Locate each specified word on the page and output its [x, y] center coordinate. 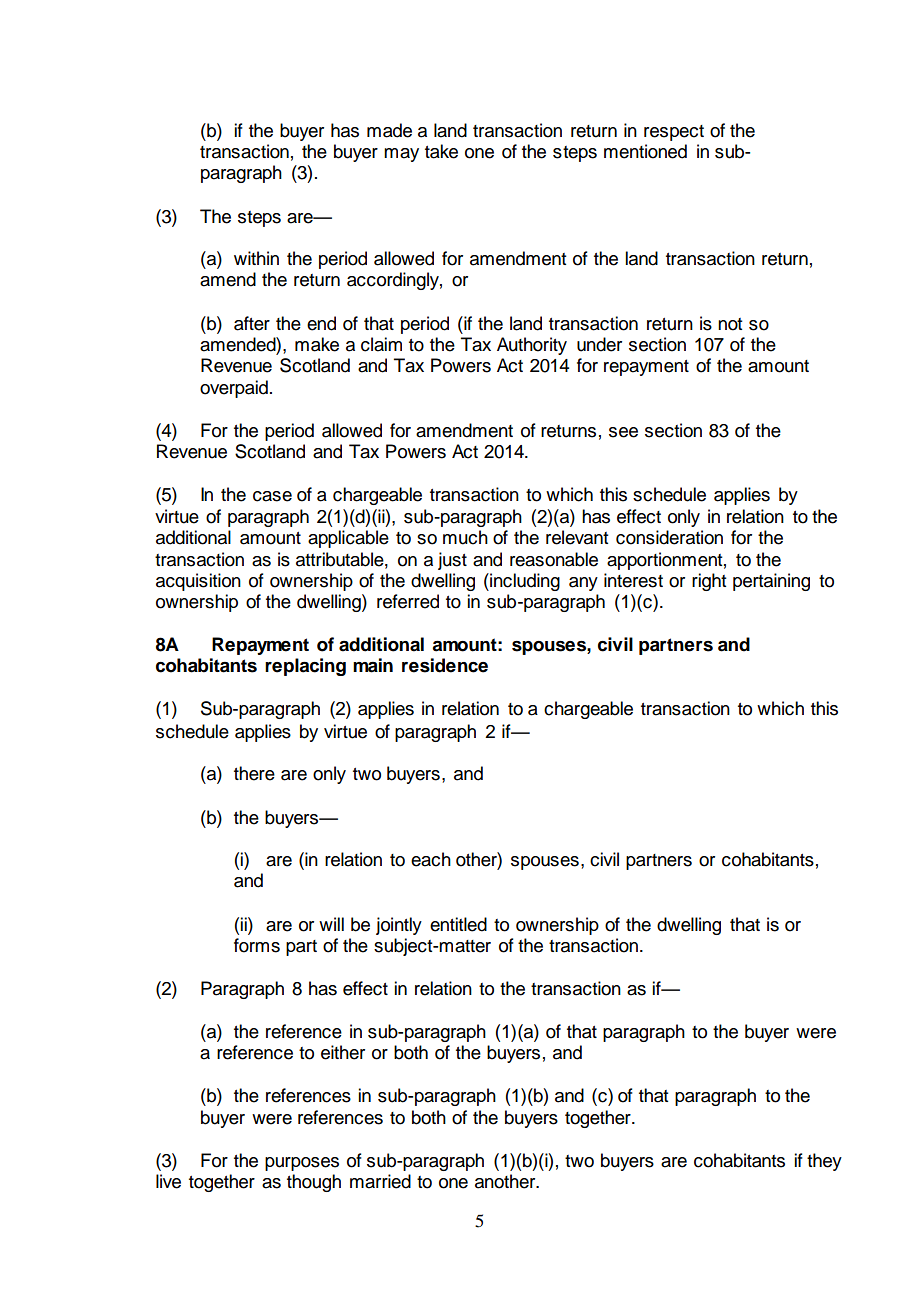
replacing [305, 667]
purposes [302, 1164]
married [380, 1181]
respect [674, 133]
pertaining [771, 582]
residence [445, 665]
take [441, 151]
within [256, 258]
